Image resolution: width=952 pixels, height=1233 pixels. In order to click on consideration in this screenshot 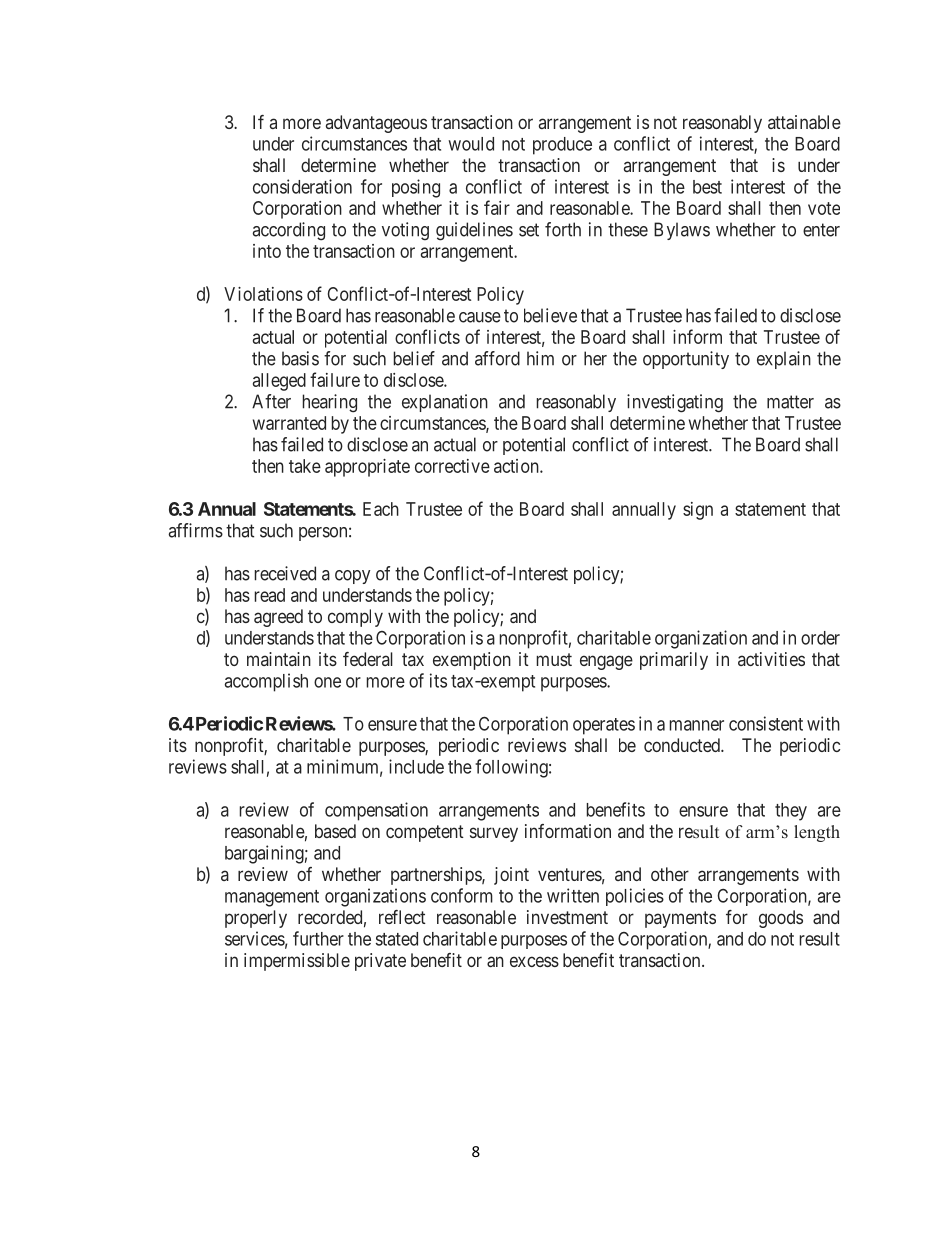, I will do `click(302, 186)`.
